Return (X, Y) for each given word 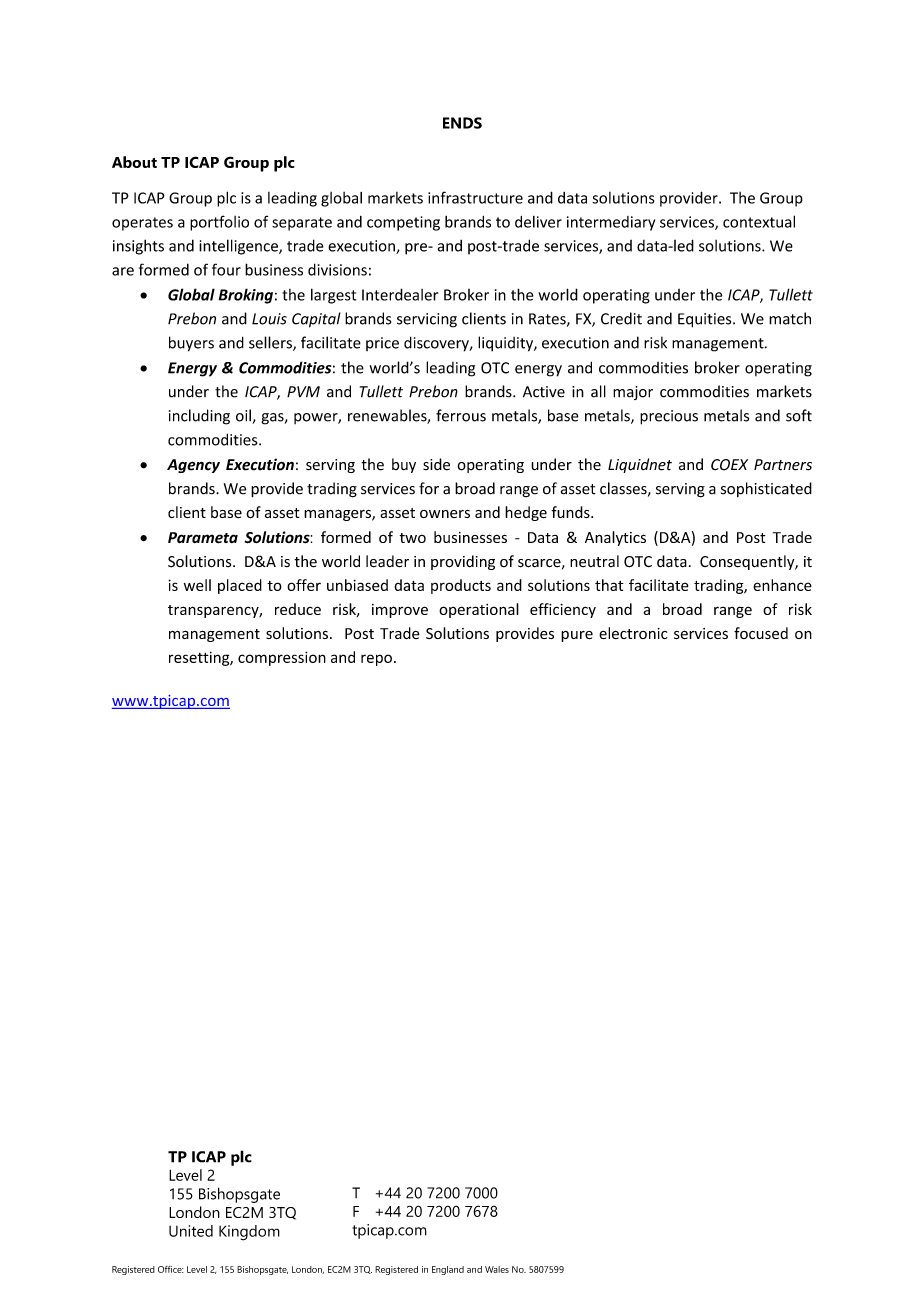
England (448, 1270)
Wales (497, 1269)
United (191, 1231)
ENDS (462, 123)
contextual (759, 221)
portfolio (219, 223)
